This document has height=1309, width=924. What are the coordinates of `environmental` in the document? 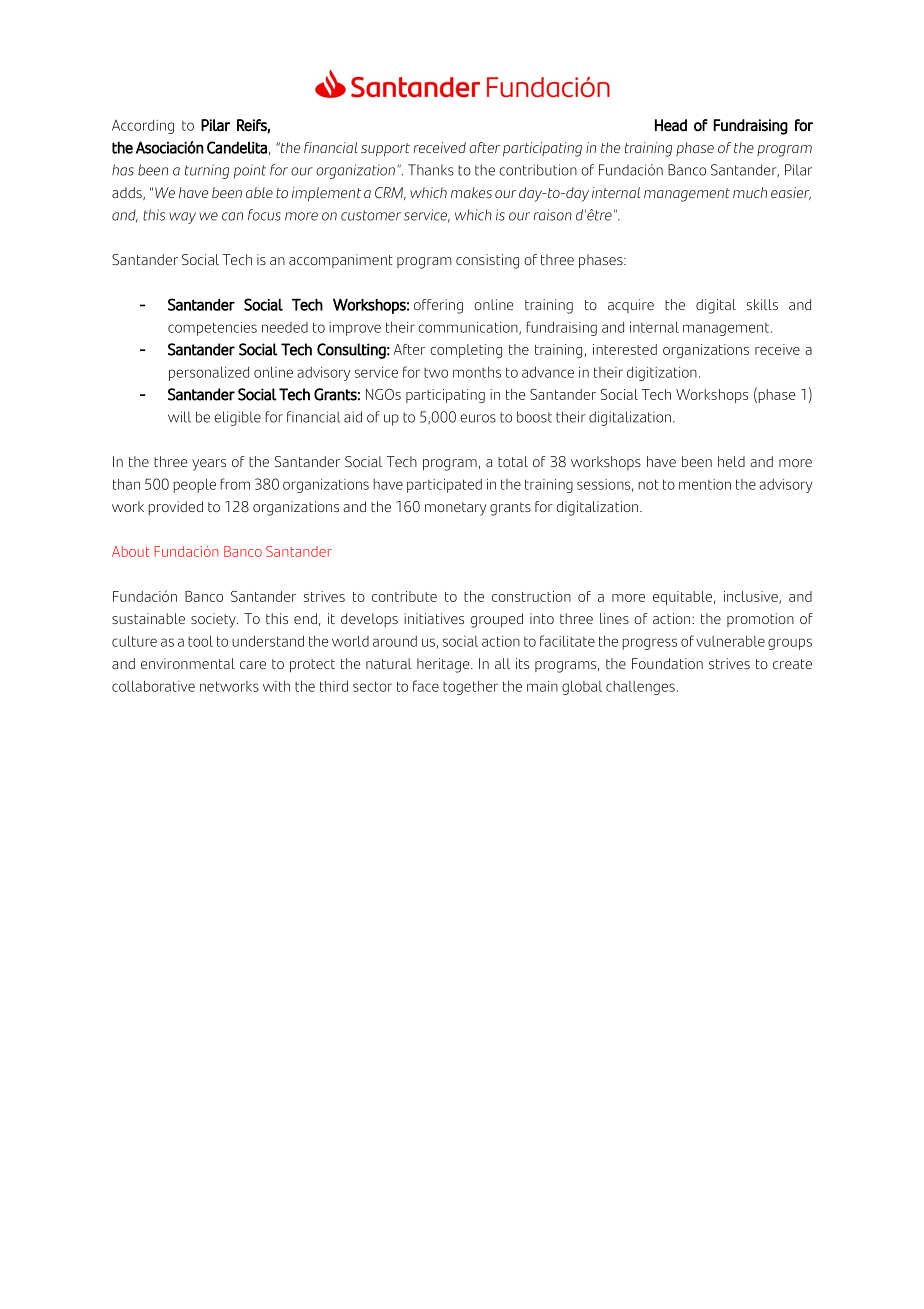 It's located at (188, 663).
